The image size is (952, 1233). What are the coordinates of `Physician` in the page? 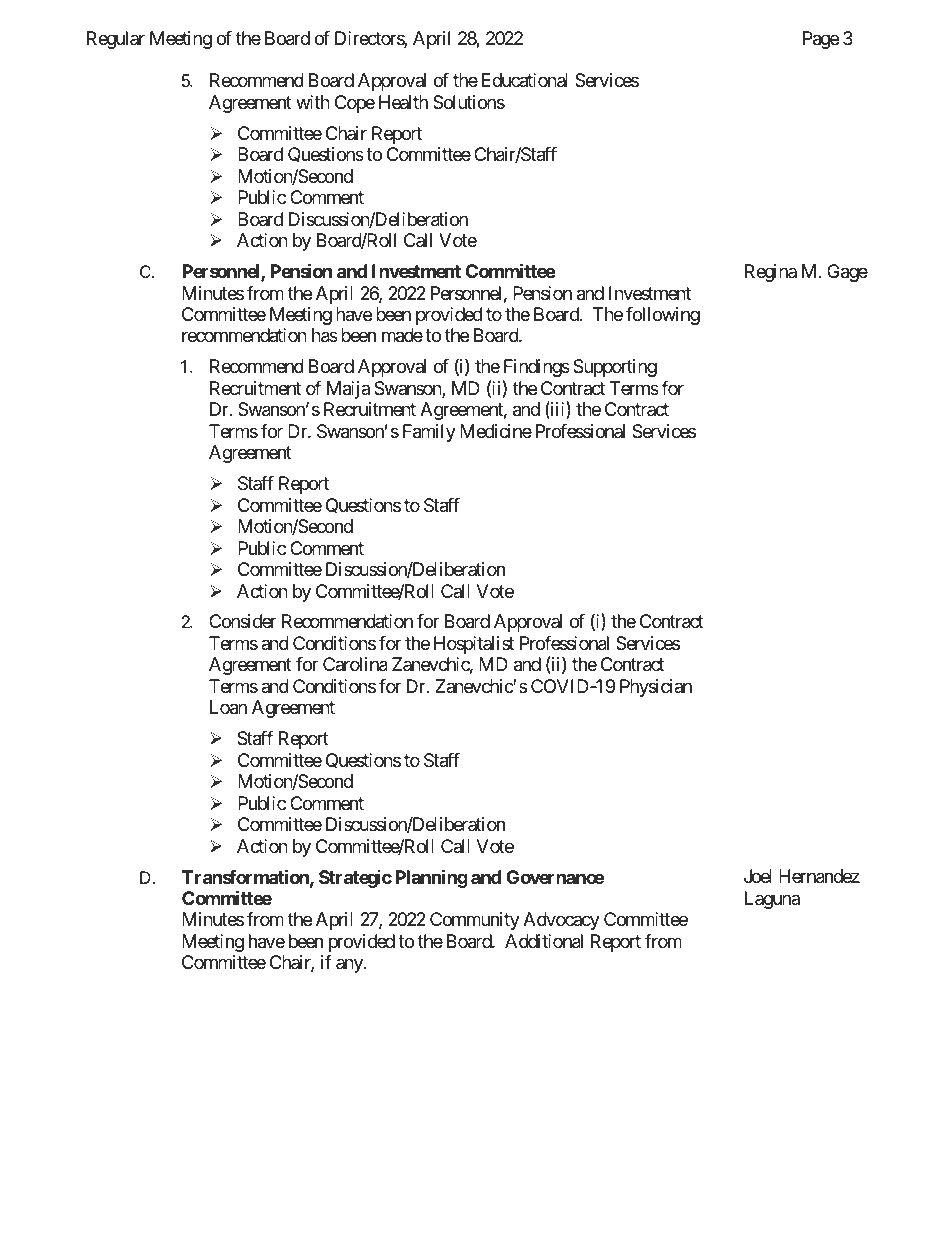 It's located at (656, 688).
